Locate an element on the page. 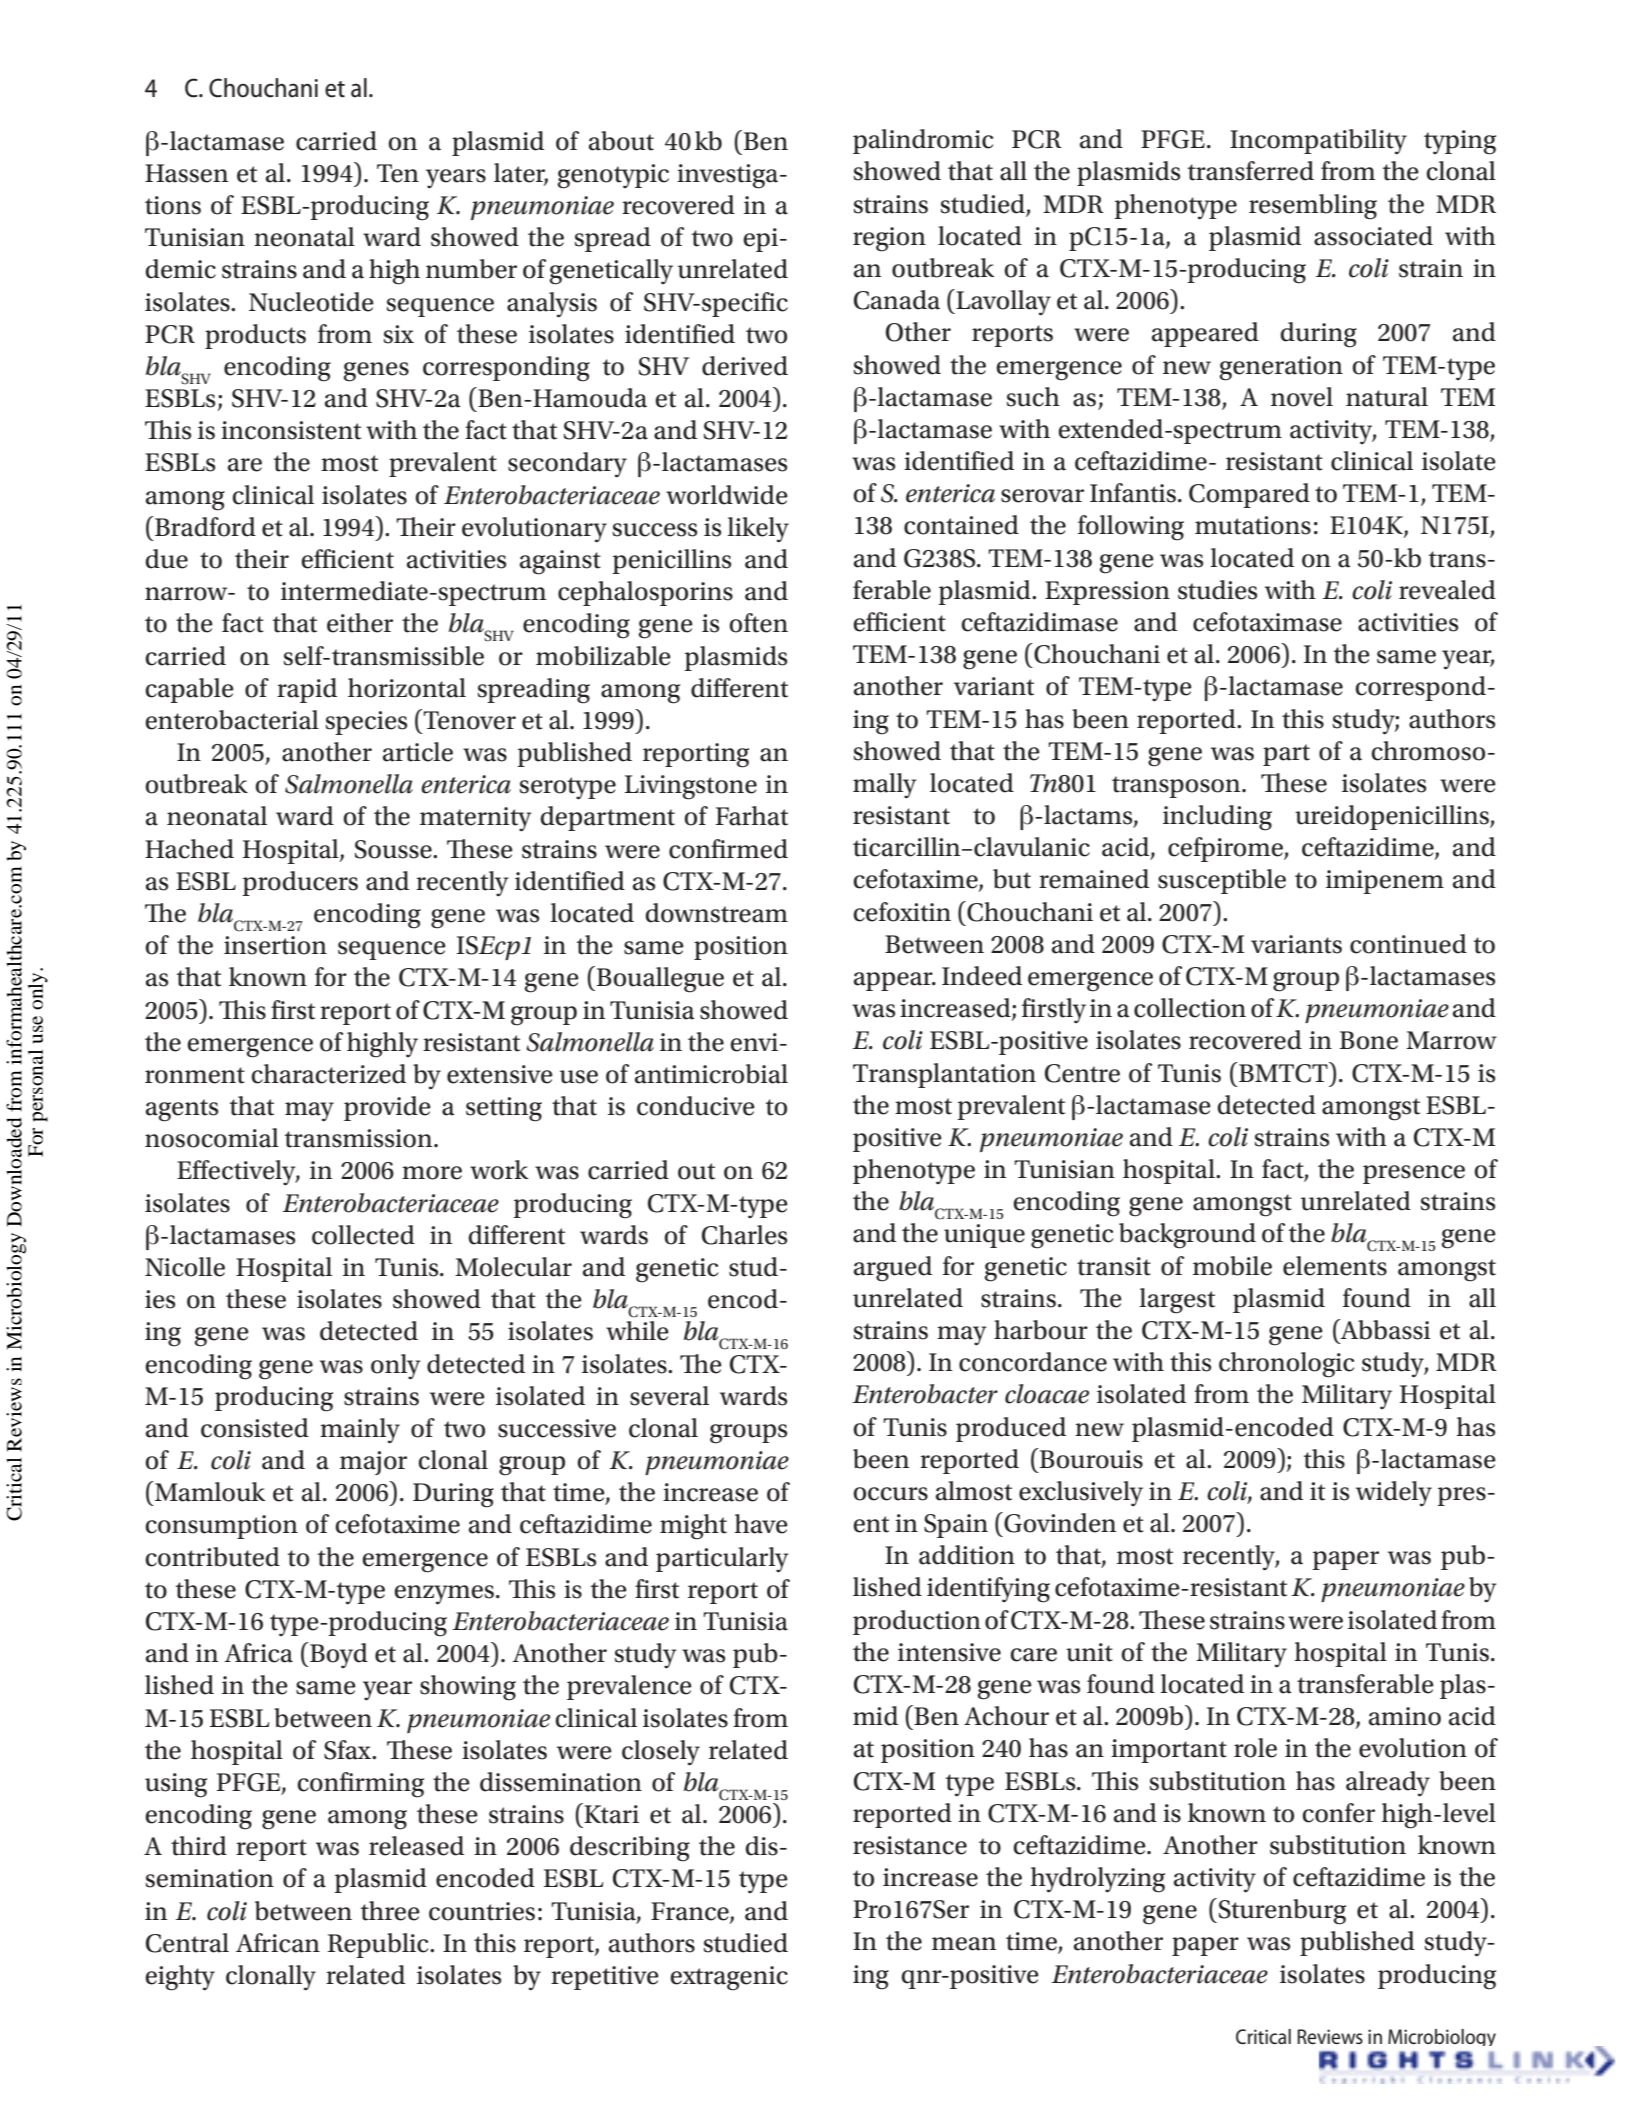  Republic is located at coordinates (379, 1945).
